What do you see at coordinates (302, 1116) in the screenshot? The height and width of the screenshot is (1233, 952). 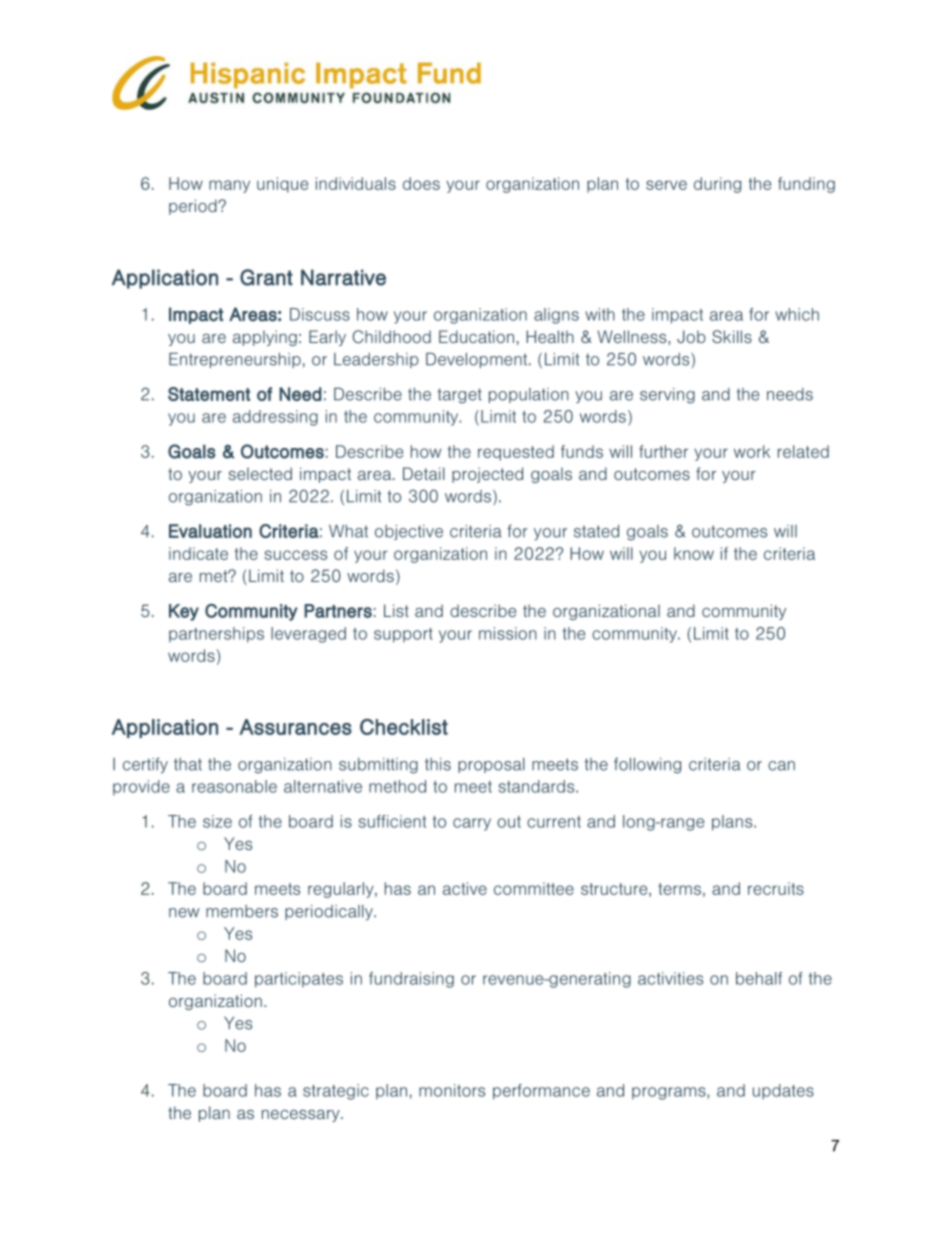 I see `necessary` at bounding box center [302, 1116].
